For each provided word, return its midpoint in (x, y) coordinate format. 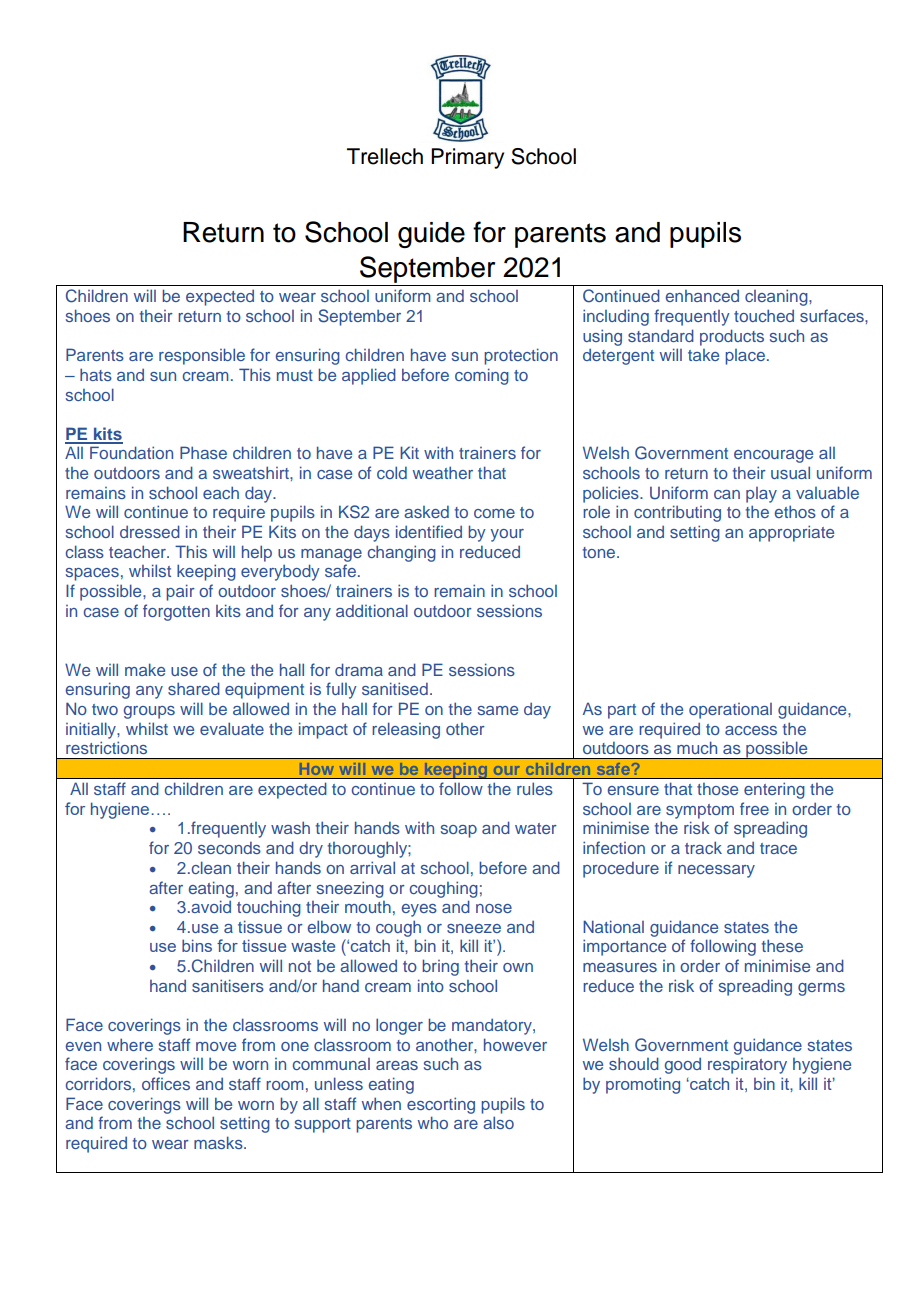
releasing (406, 730)
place (745, 357)
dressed (150, 531)
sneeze (474, 928)
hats (96, 374)
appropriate (791, 533)
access (751, 730)
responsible (202, 356)
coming (482, 376)
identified (429, 531)
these (782, 945)
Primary (467, 158)
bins (197, 945)
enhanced (702, 296)
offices (166, 1083)
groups (149, 712)
